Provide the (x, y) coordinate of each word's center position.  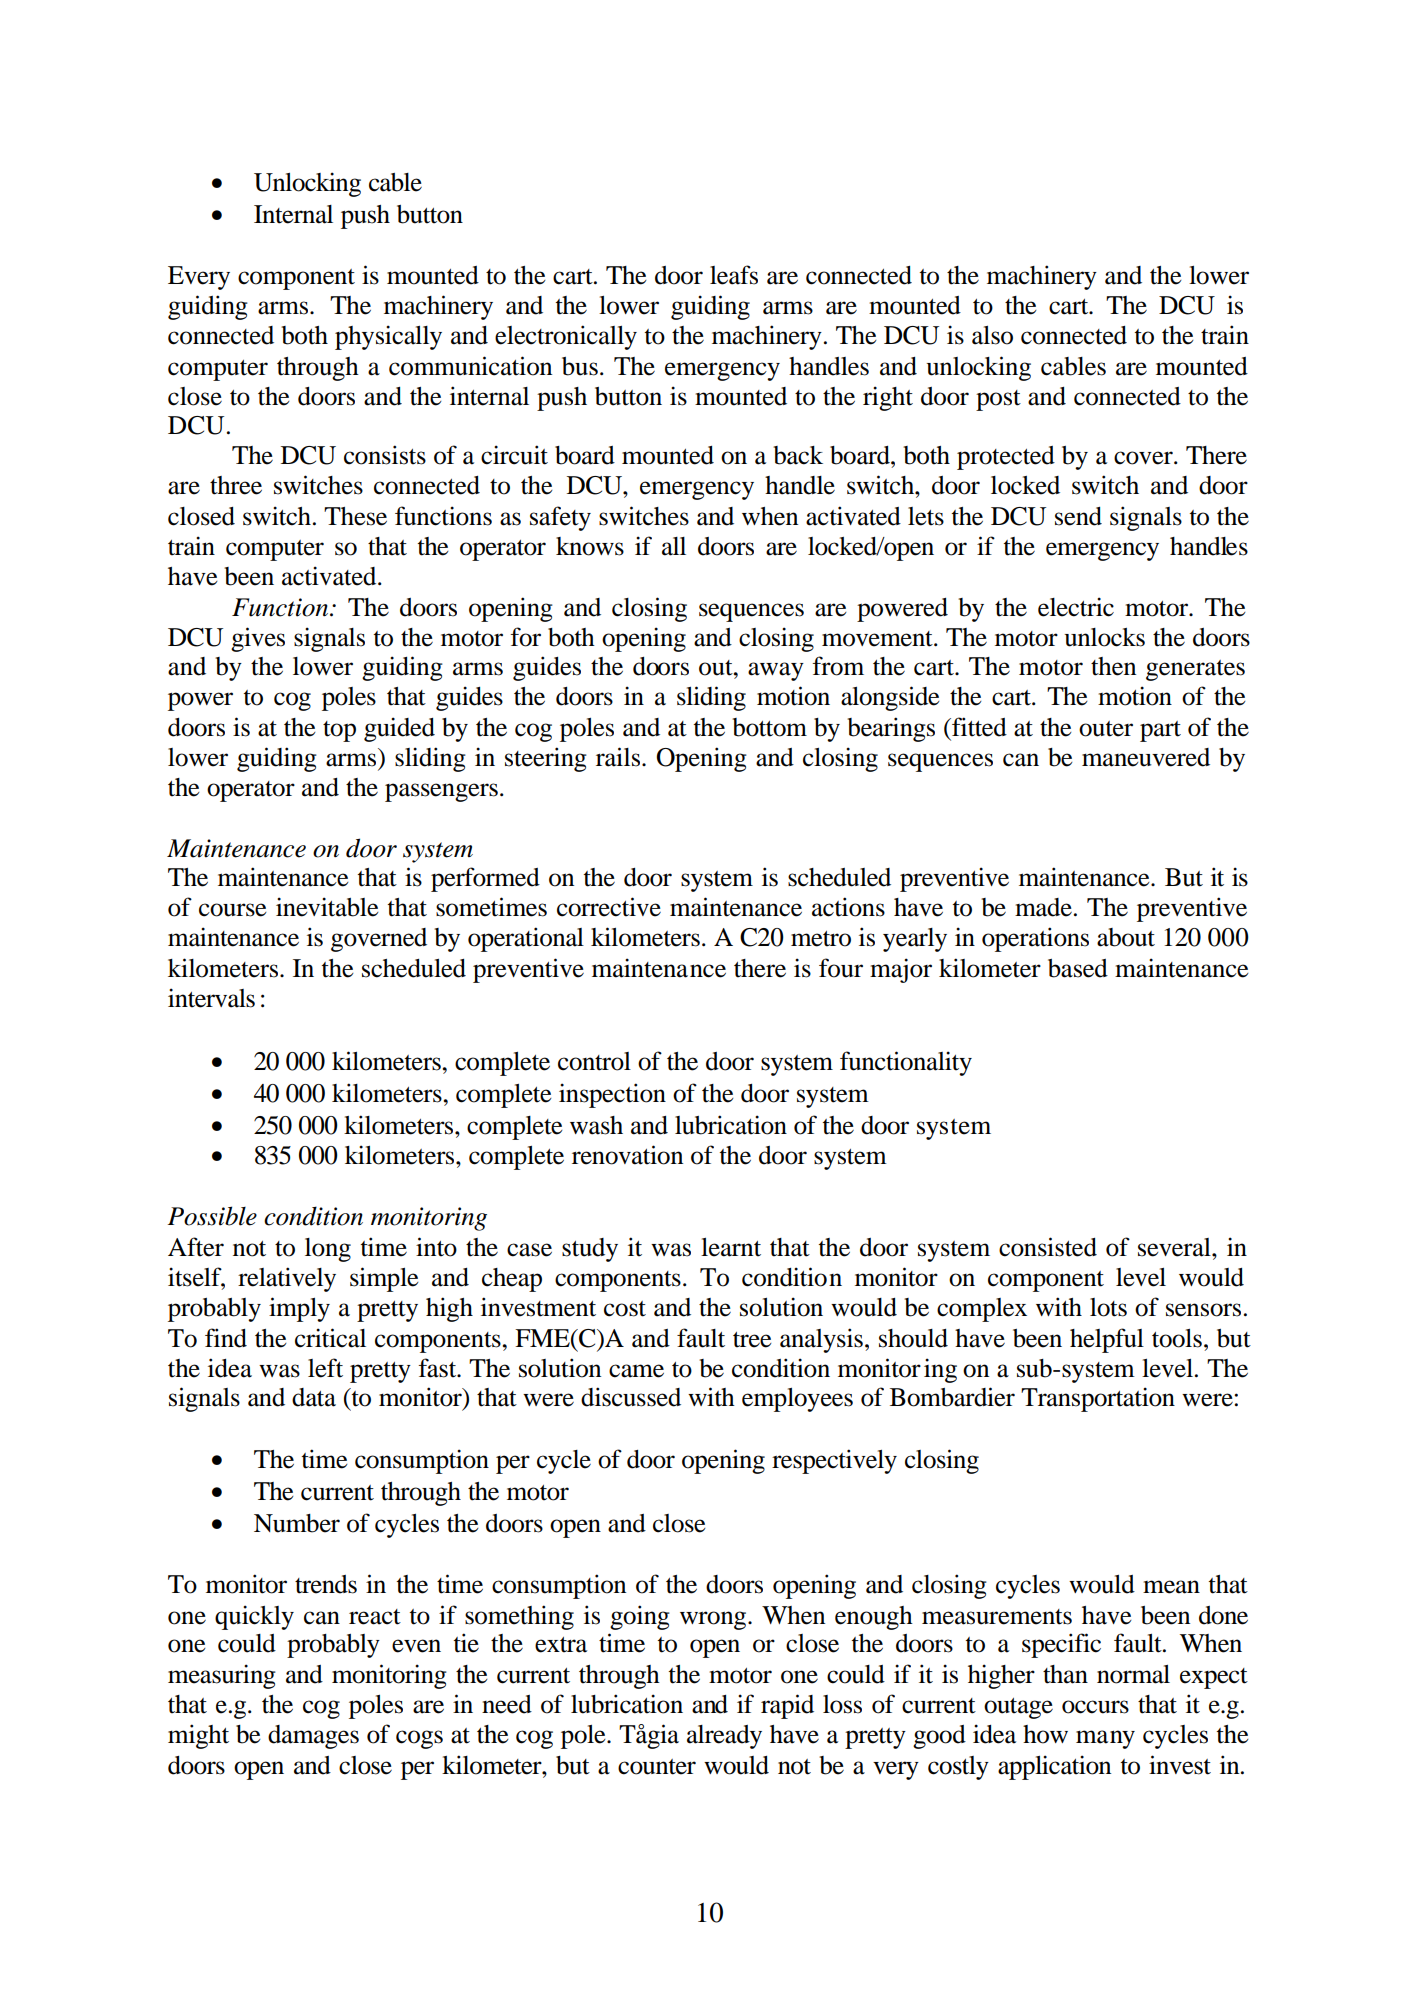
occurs (1095, 1707)
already (724, 1737)
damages (313, 1737)
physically (388, 337)
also (992, 335)
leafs (734, 275)
